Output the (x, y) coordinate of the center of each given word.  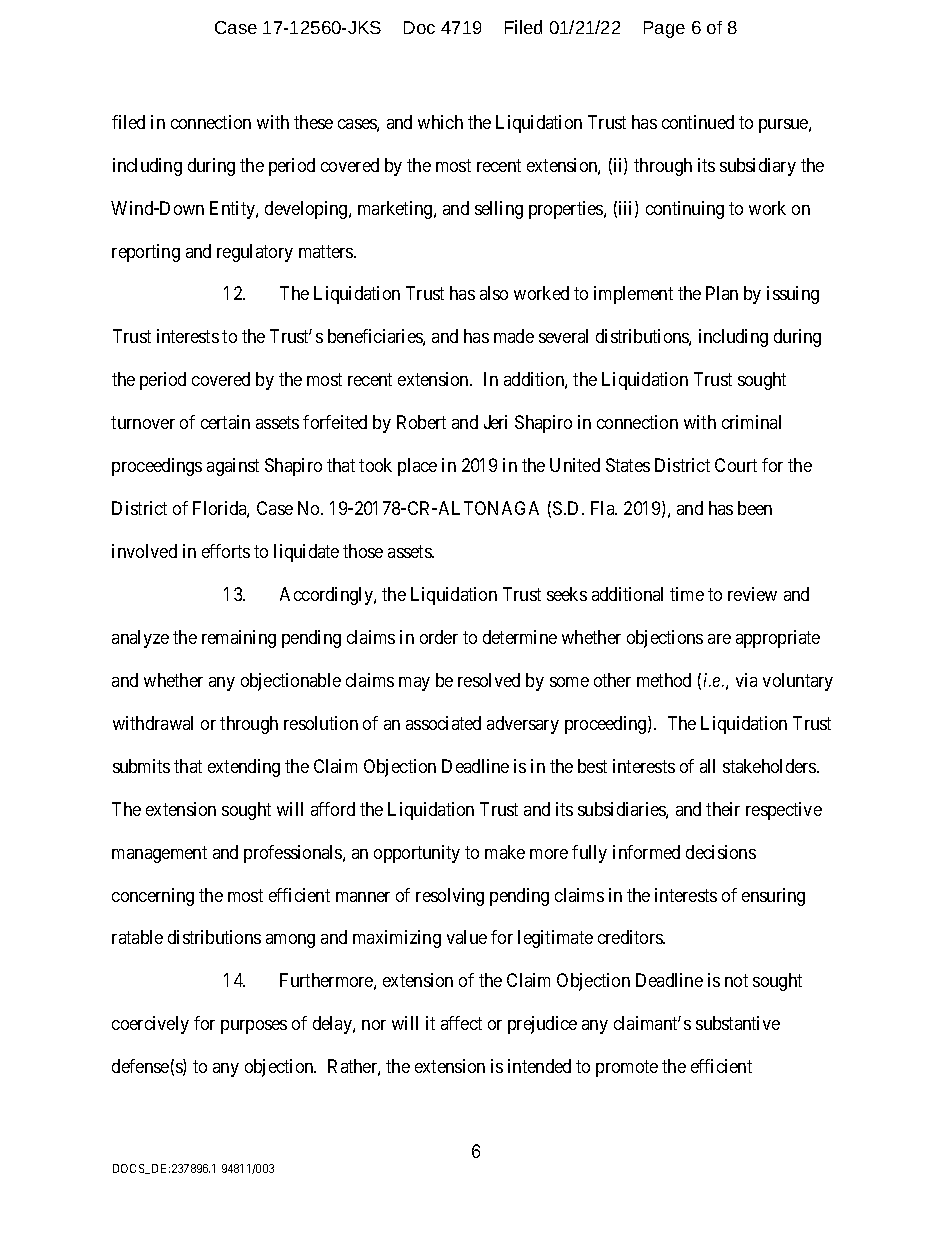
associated (443, 723)
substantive (738, 1023)
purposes (254, 1027)
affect (461, 1023)
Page (664, 29)
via (746, 680)
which (440, 122)
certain (225, 422)
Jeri (495, 422)
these (313, 122)
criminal (751, 422)
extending (244, 768)
